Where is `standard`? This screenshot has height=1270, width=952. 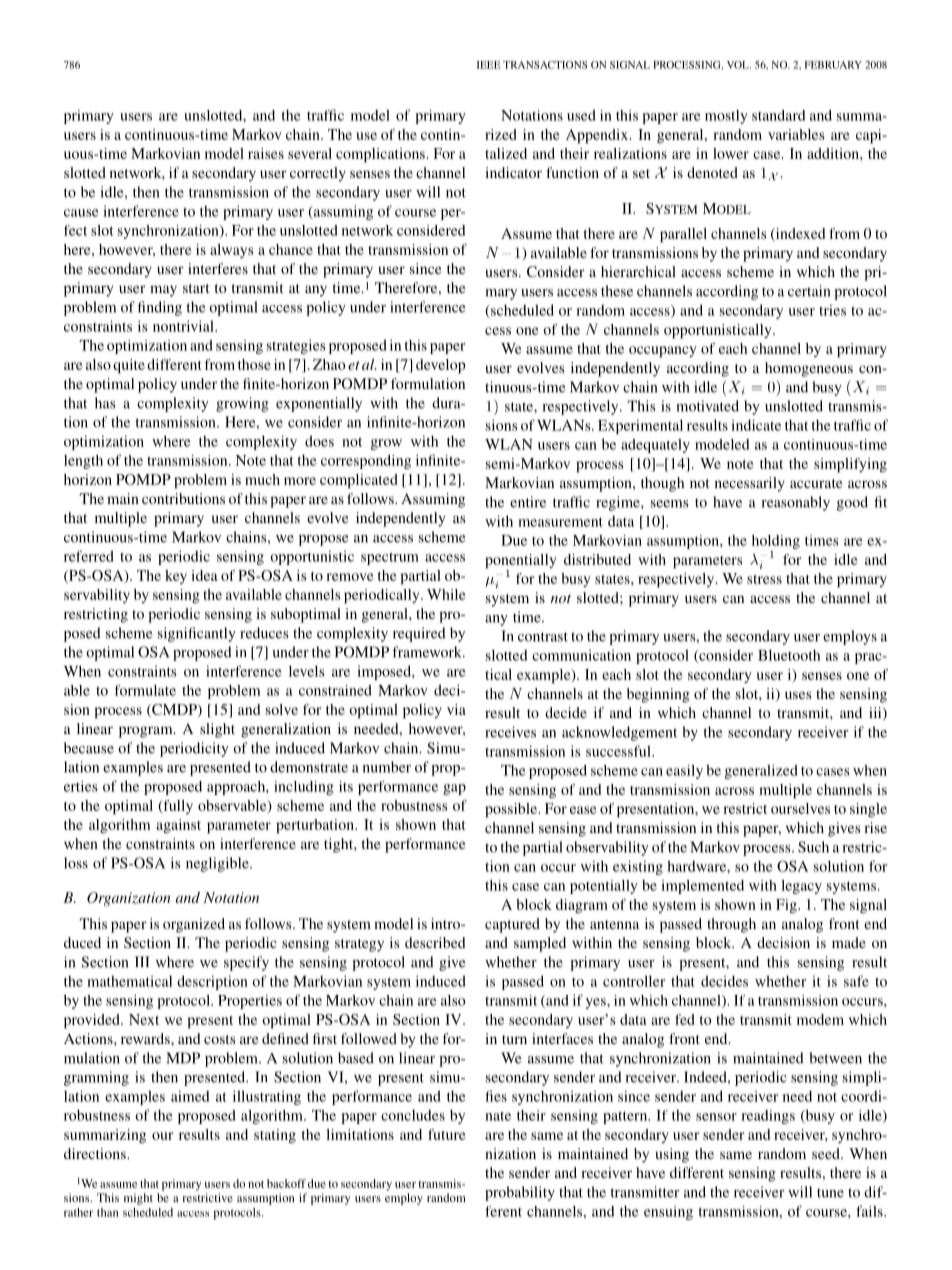
standard is located at coordinates (779, 115).
